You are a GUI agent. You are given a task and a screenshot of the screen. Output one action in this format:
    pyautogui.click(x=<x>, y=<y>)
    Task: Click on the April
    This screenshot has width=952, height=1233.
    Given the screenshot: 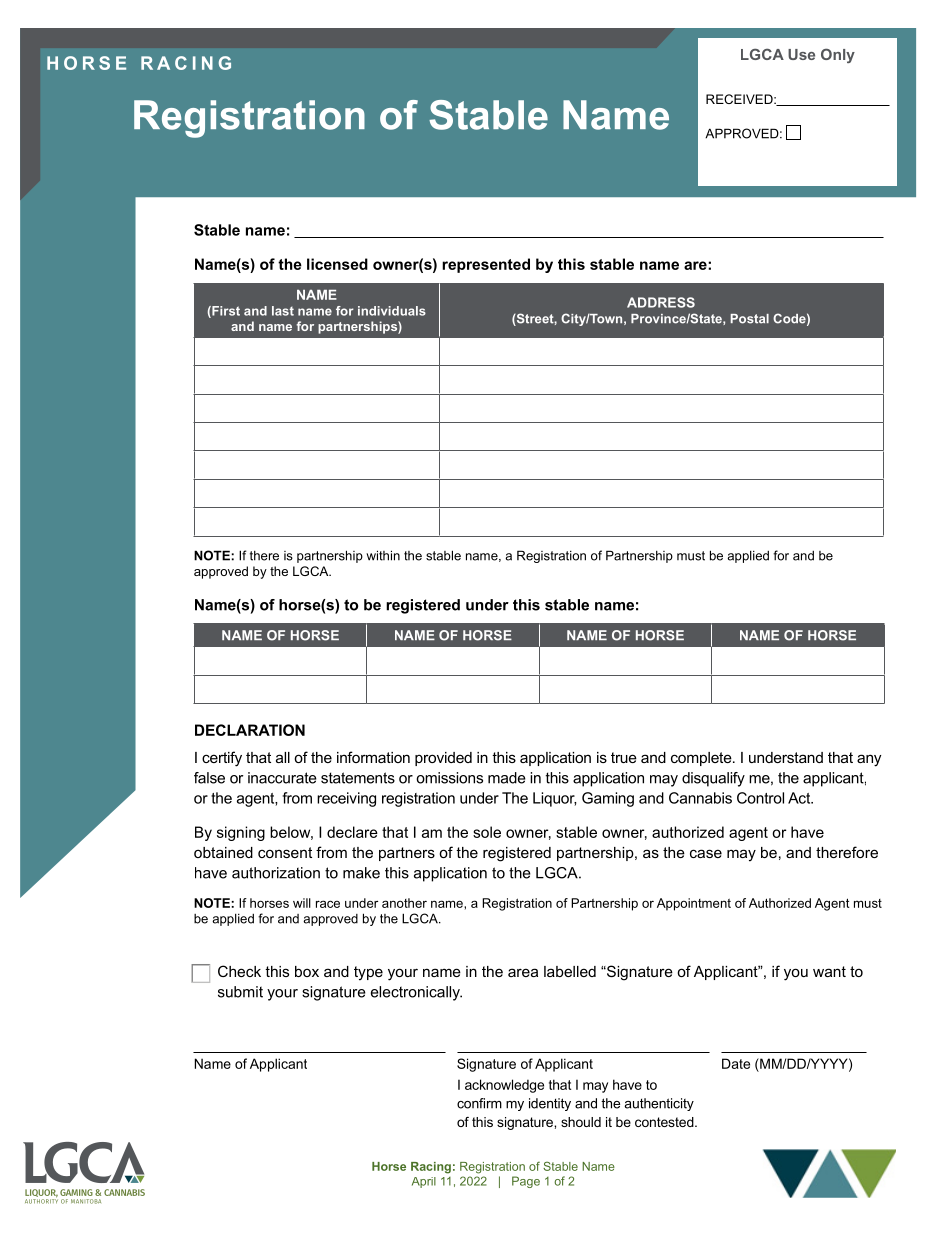 What is the action you would take?
    pyautogui.click(x=424, y=1182)
